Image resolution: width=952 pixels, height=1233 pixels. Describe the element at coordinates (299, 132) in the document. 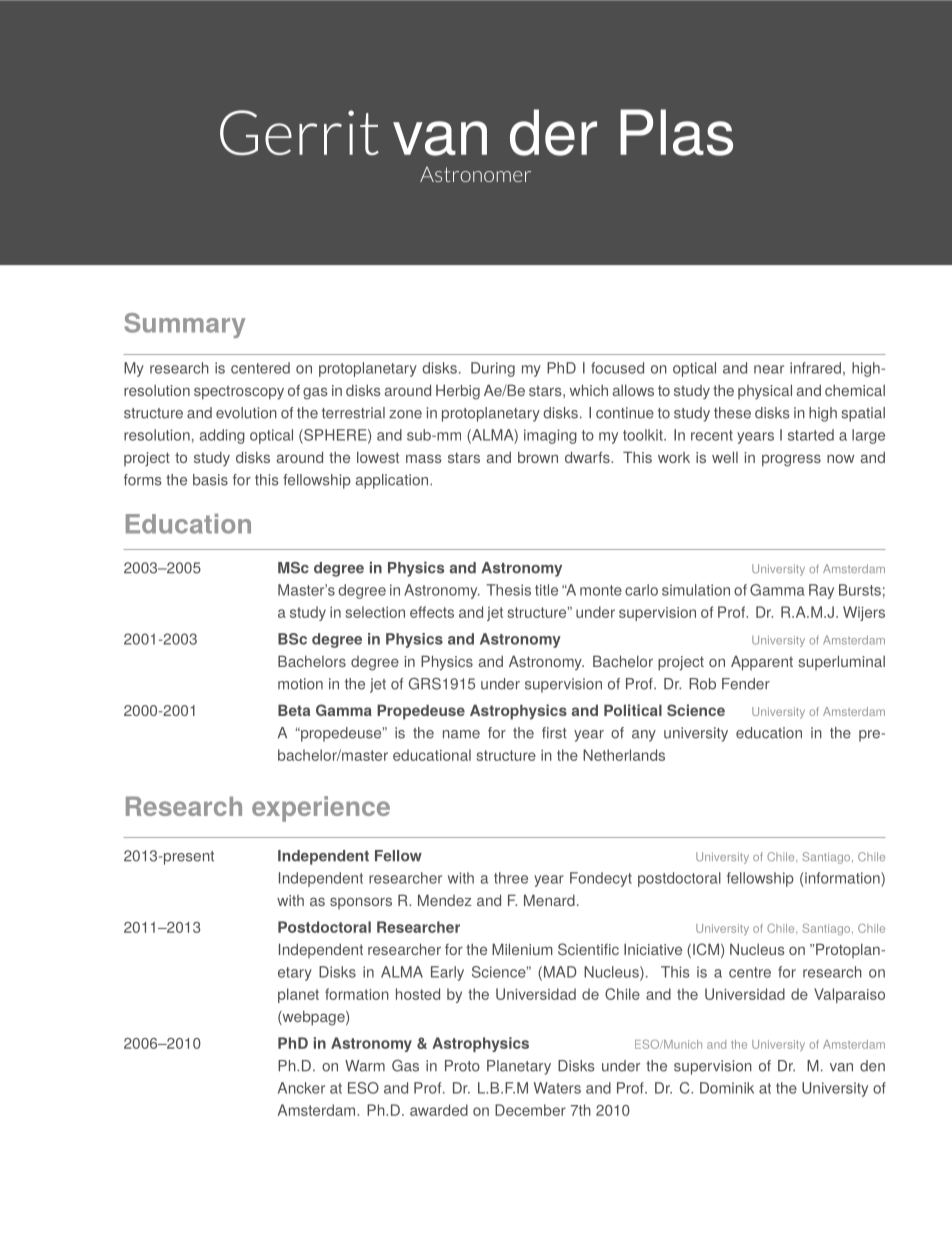

I see `Gerrit` at that location.
